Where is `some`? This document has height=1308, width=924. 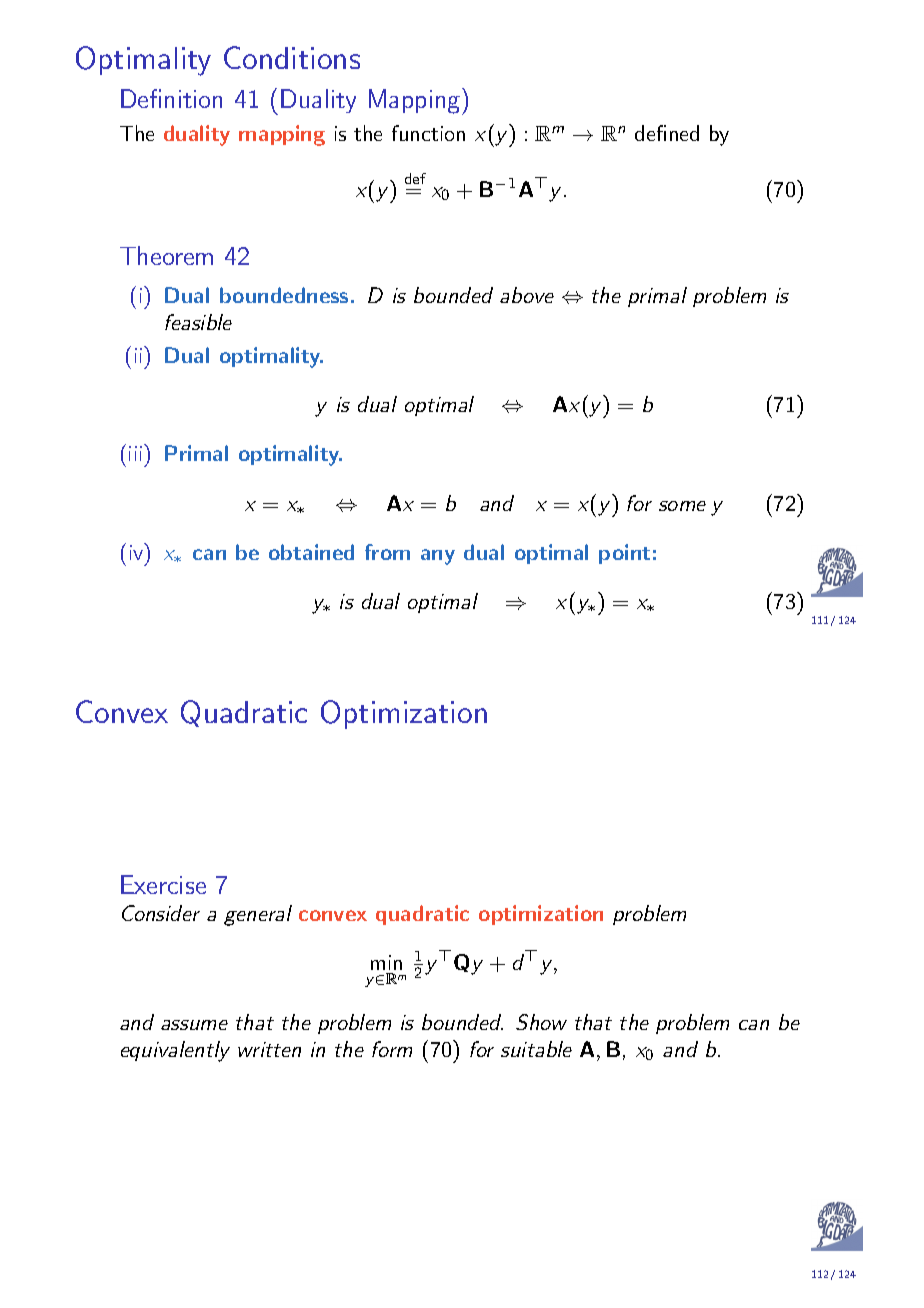
some is located at coordinates (682, 506).
